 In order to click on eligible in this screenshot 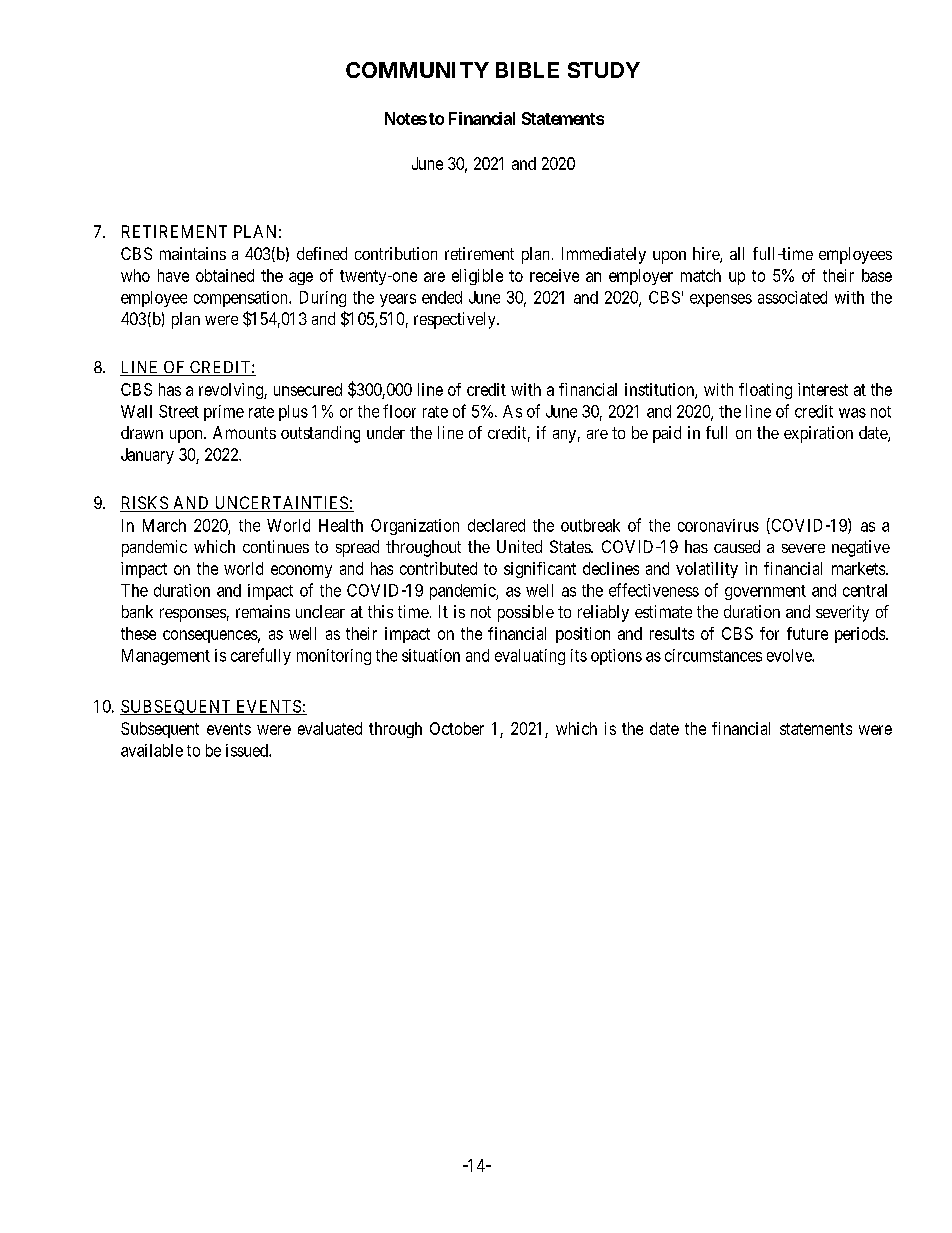, I will do `click(477, 277)`.
